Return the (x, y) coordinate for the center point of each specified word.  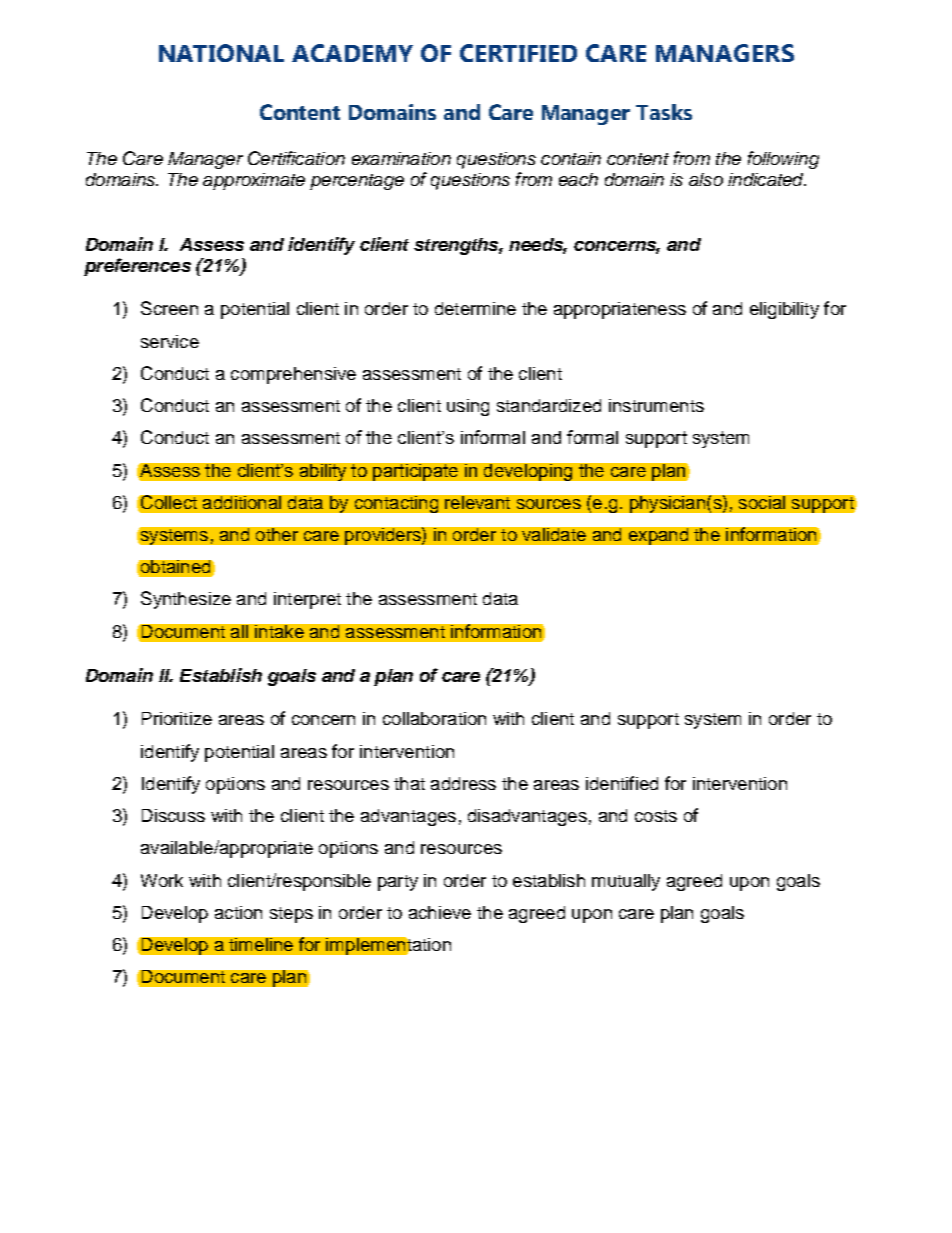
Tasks (664, 112)
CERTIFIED (518, 53)
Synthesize (186, 600)
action (238, 912)
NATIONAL (221, 53)
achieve (440, 912)
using (468, 407)
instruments (656, 405)
